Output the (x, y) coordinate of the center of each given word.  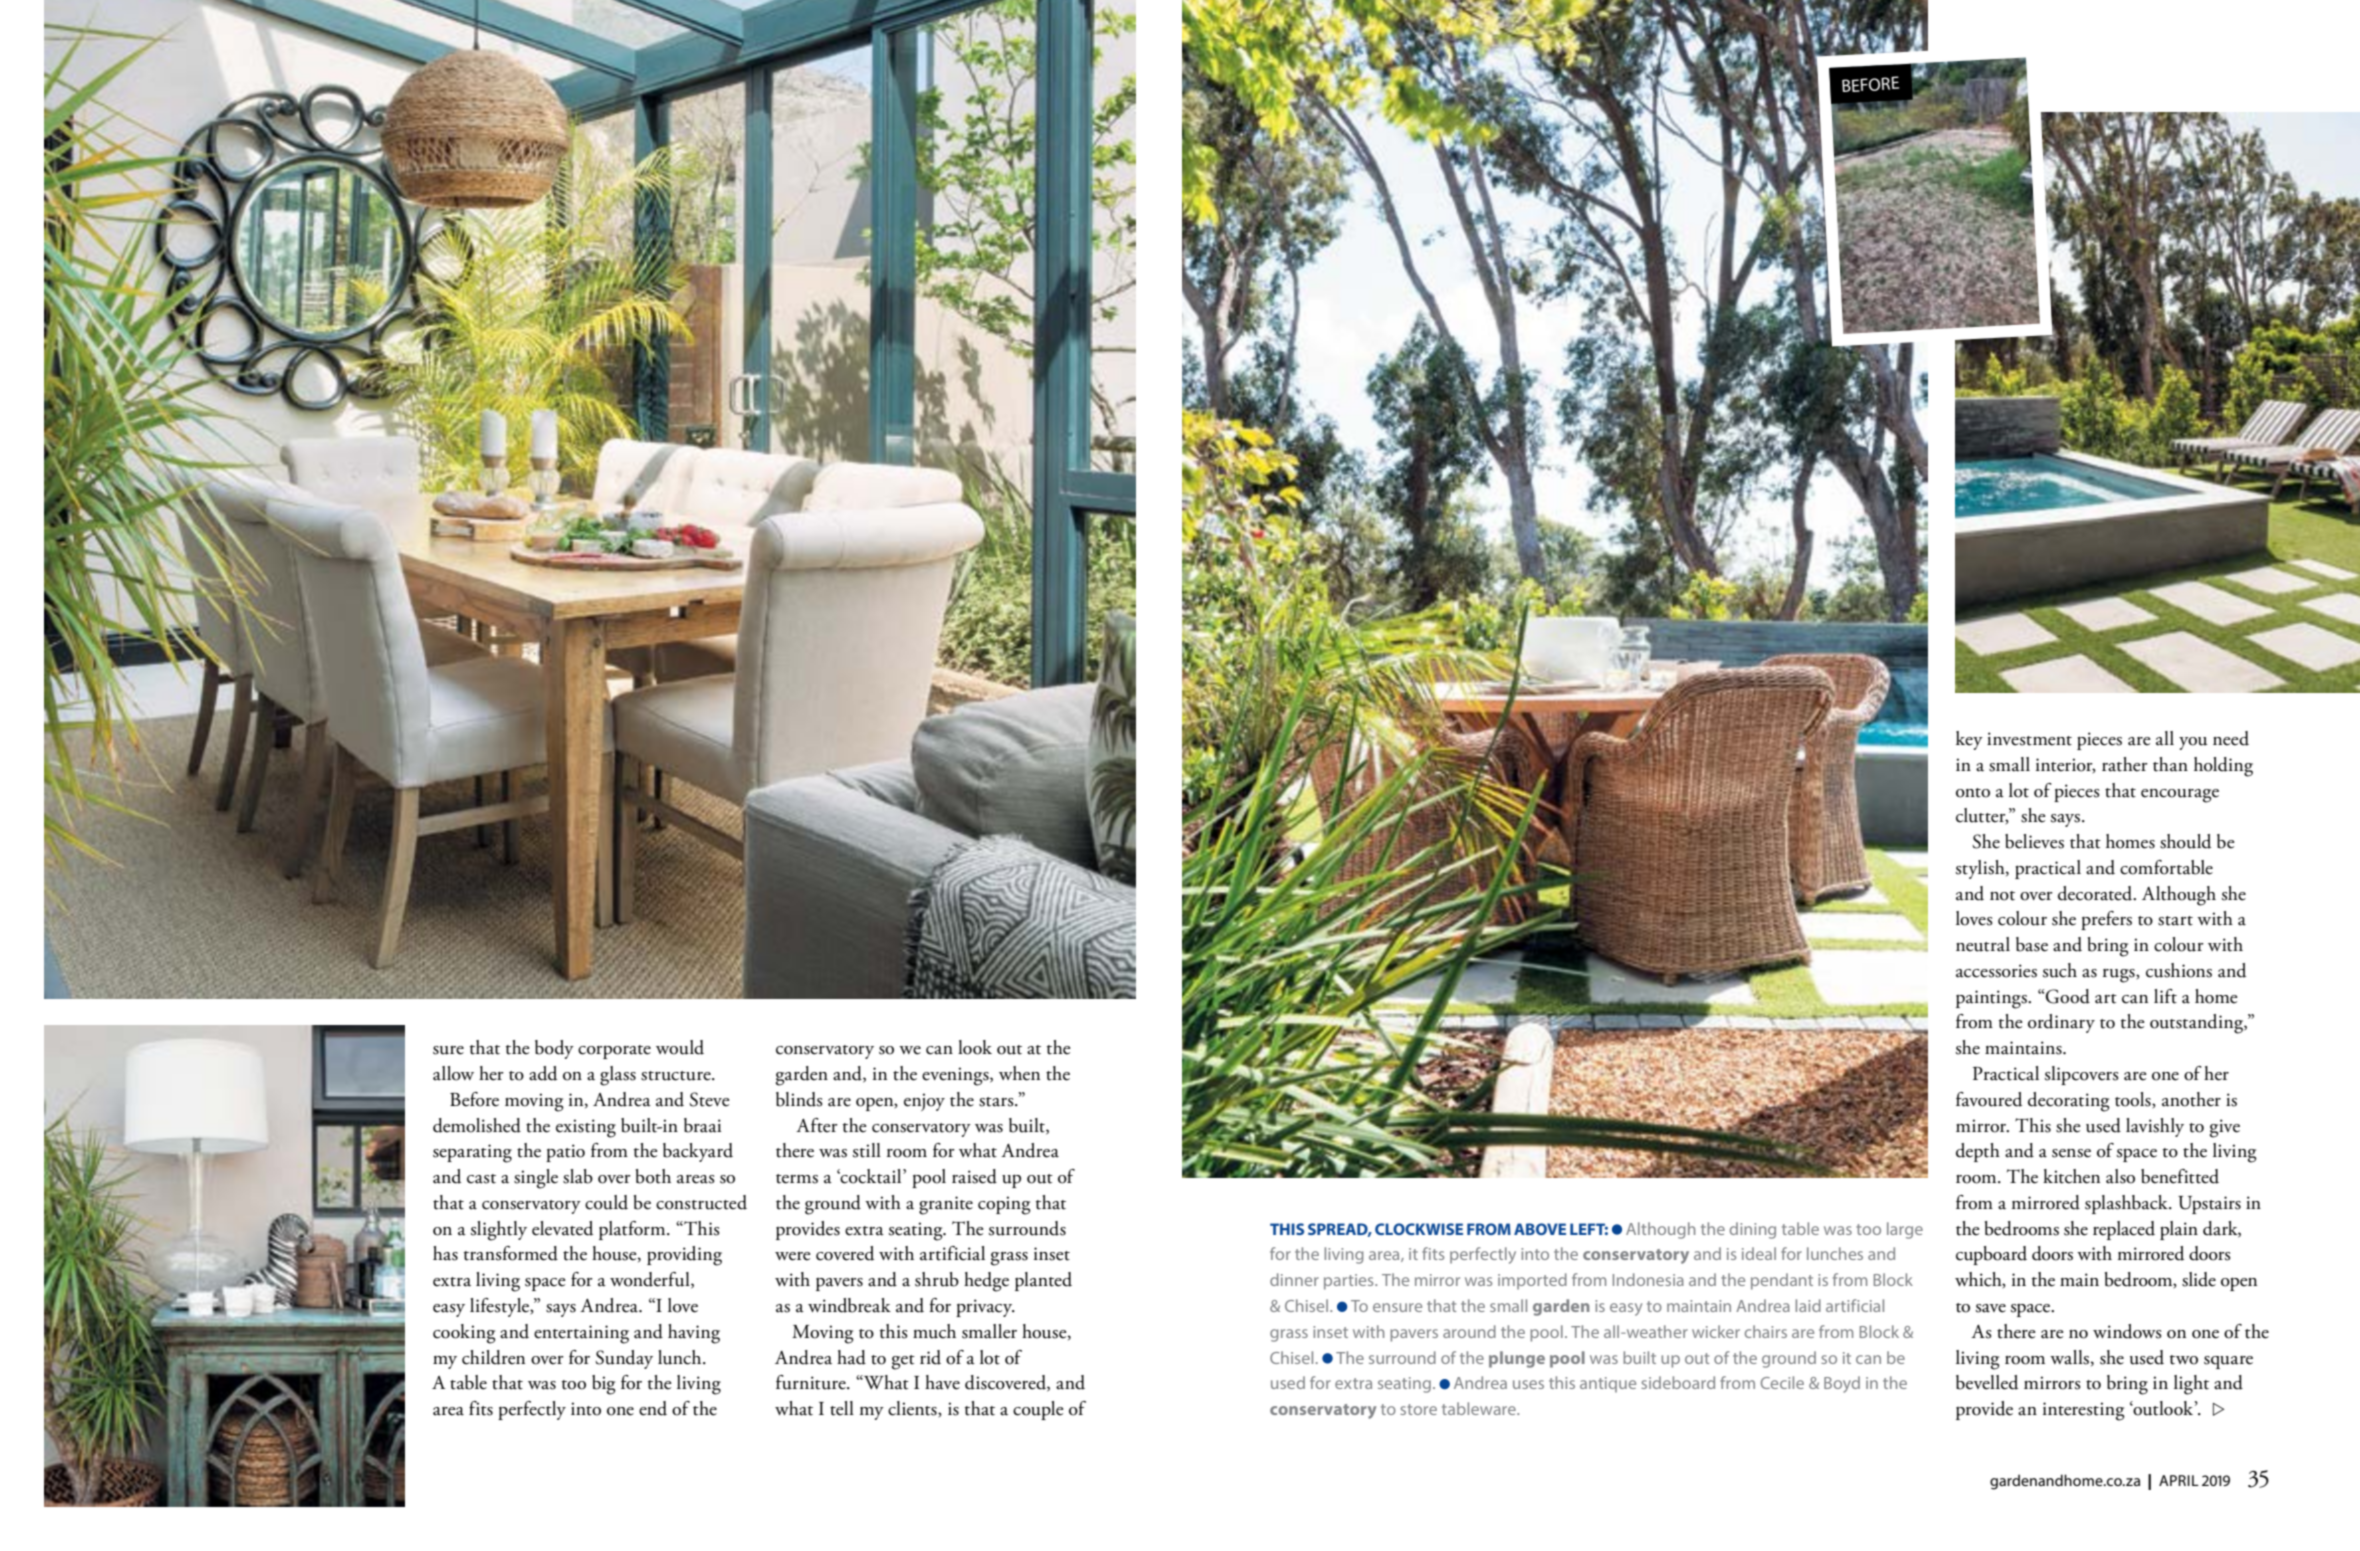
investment (2029, 739)
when (1019, 1073)
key (1969, 740)
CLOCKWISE (1419, 1229)
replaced (2124, 1230)
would (680, 1047)
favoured (1989, 1099)
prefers (2106, 920)
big (604, 1385)
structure (677, 1076)
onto (1973, 793)
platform (633, 1230)
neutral (1983, 944)
